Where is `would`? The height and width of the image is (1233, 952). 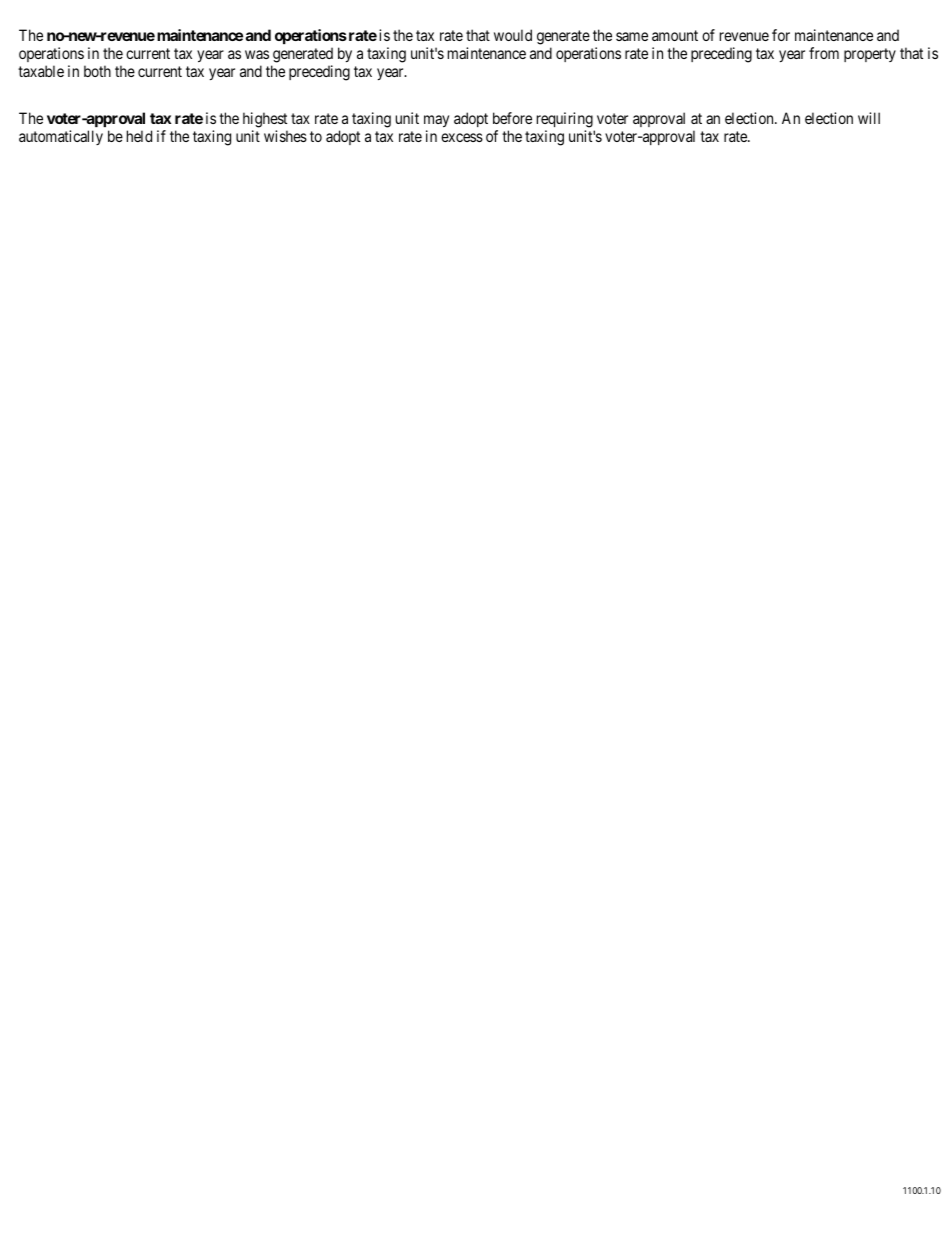
would is located at coordinates (513, 35).
